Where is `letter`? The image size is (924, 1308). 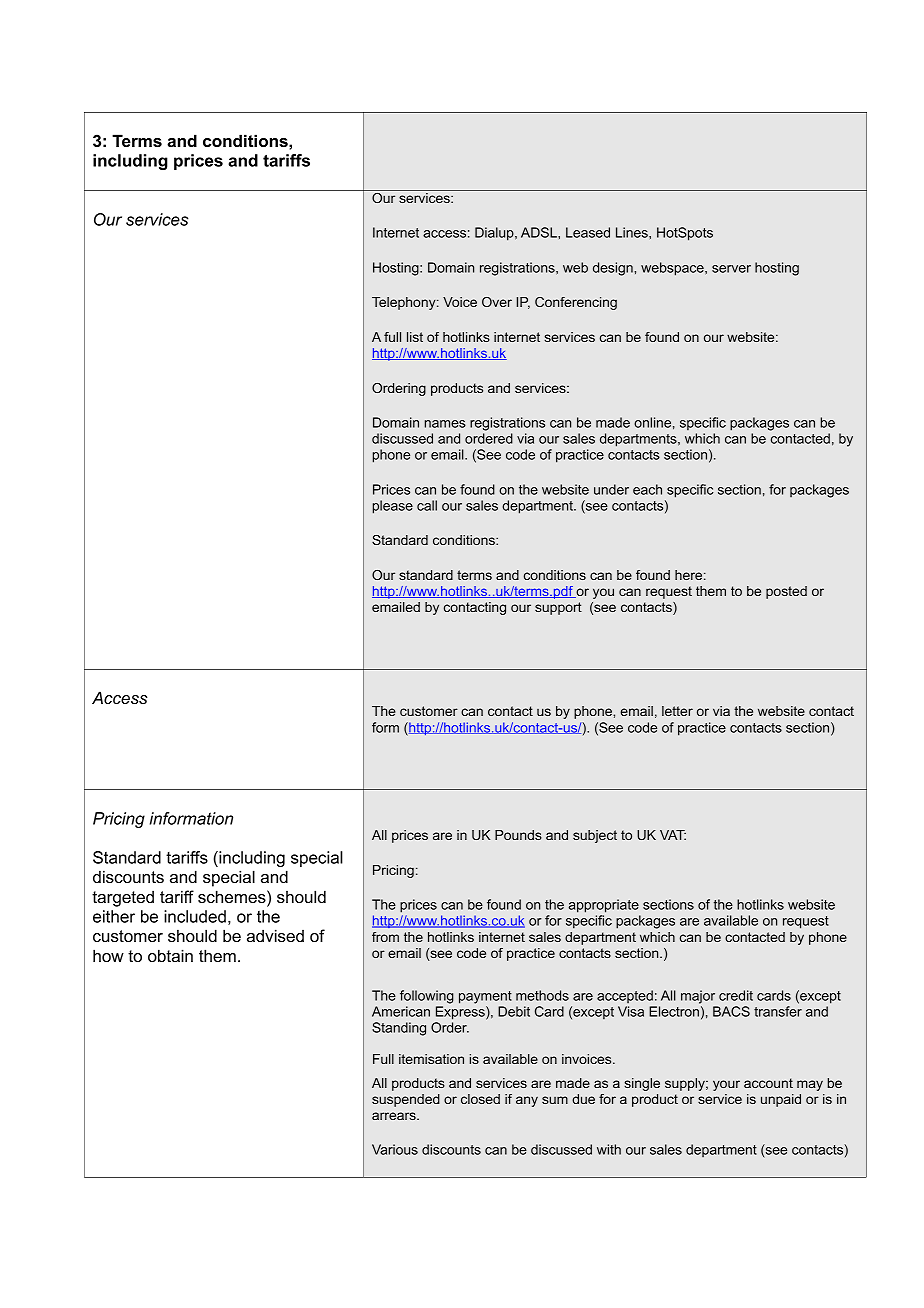 letter is located at coordinates (677, 711).
